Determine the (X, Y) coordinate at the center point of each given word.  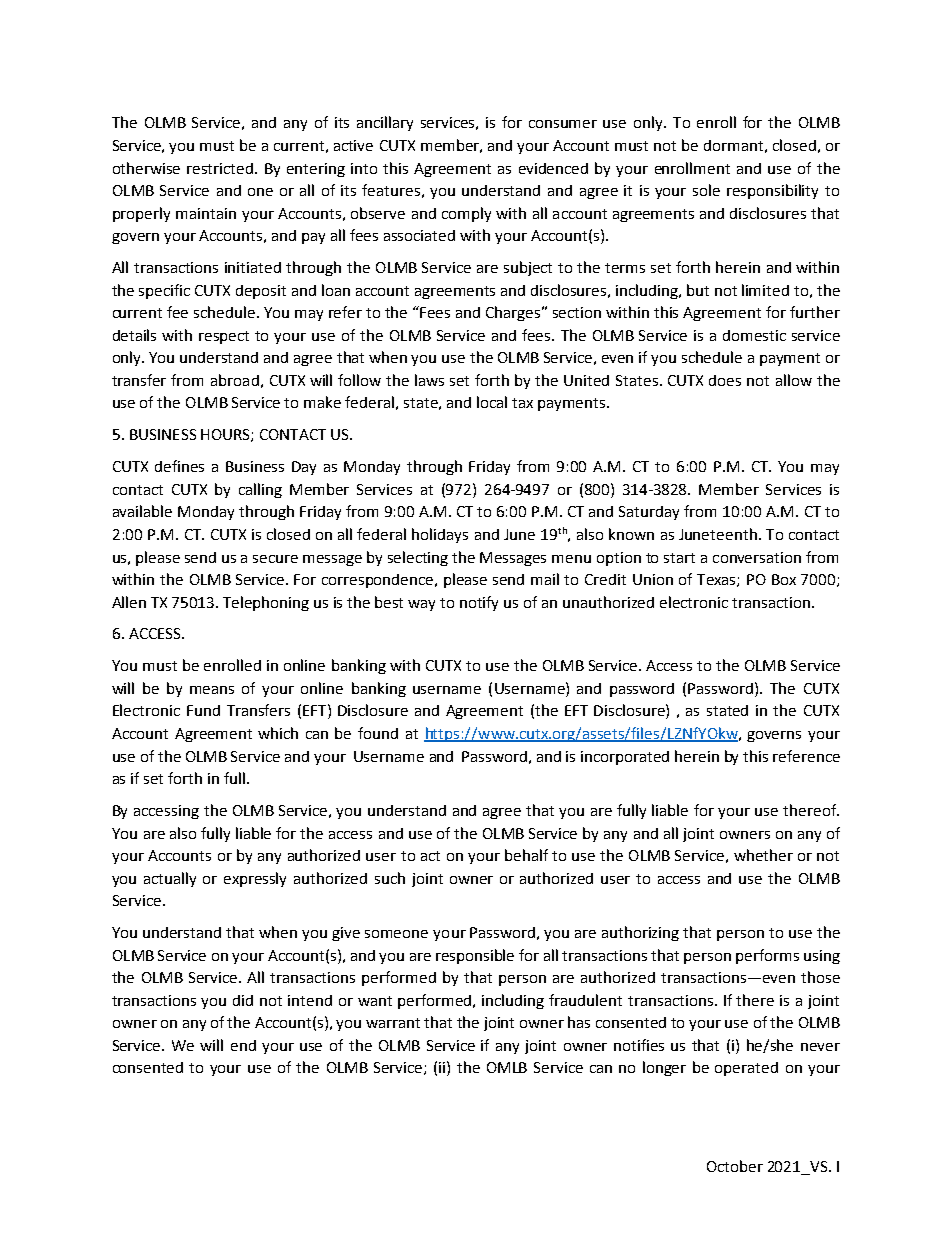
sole (706, 190)
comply (466, 214)
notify (479, 603)
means (212, 690)
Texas (717, 580)
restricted (221, 168)
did (243, 1000)
